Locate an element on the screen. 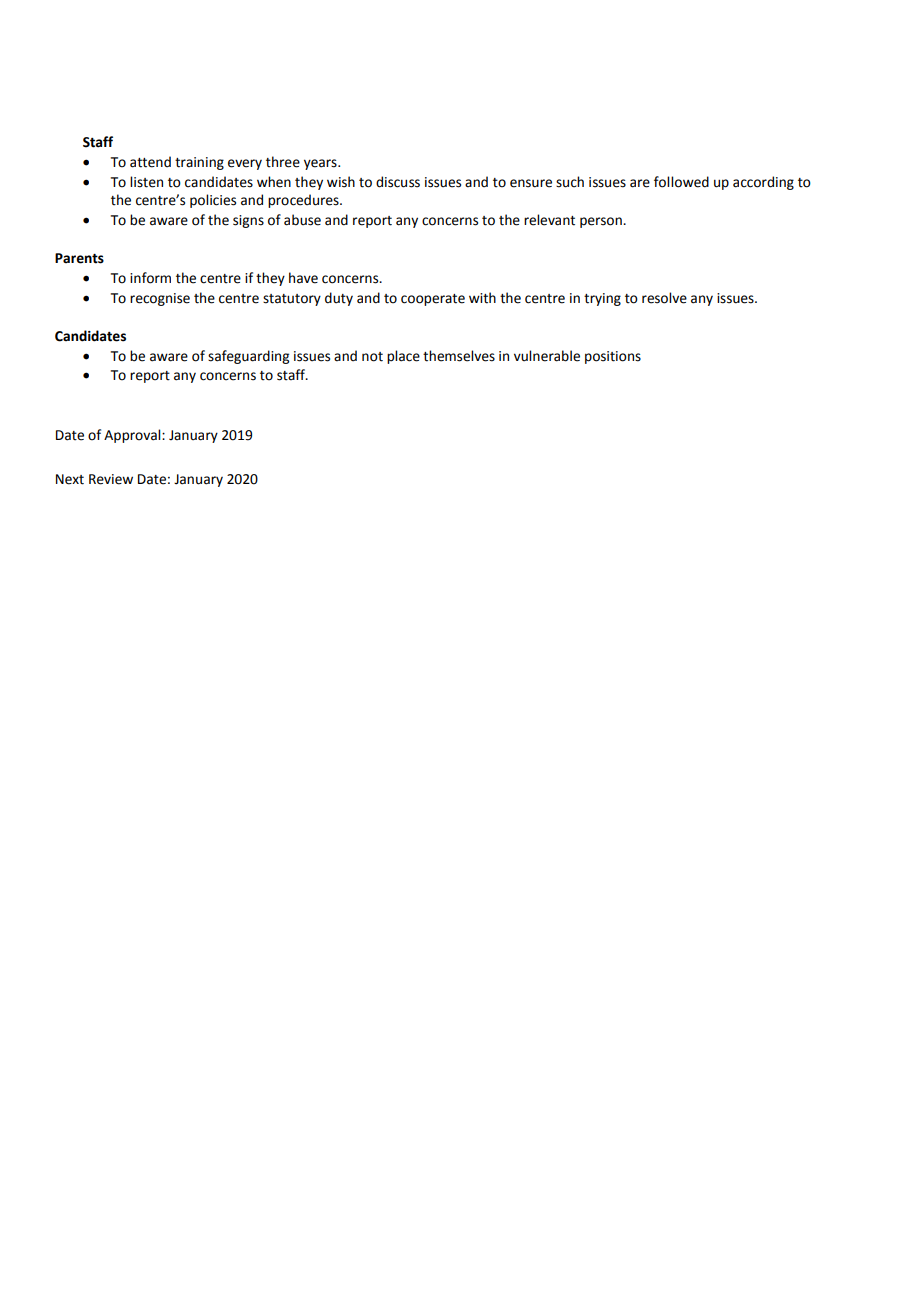 This screenshot has width=924, height=1308. resolve is located at coordinates (664, 298).
